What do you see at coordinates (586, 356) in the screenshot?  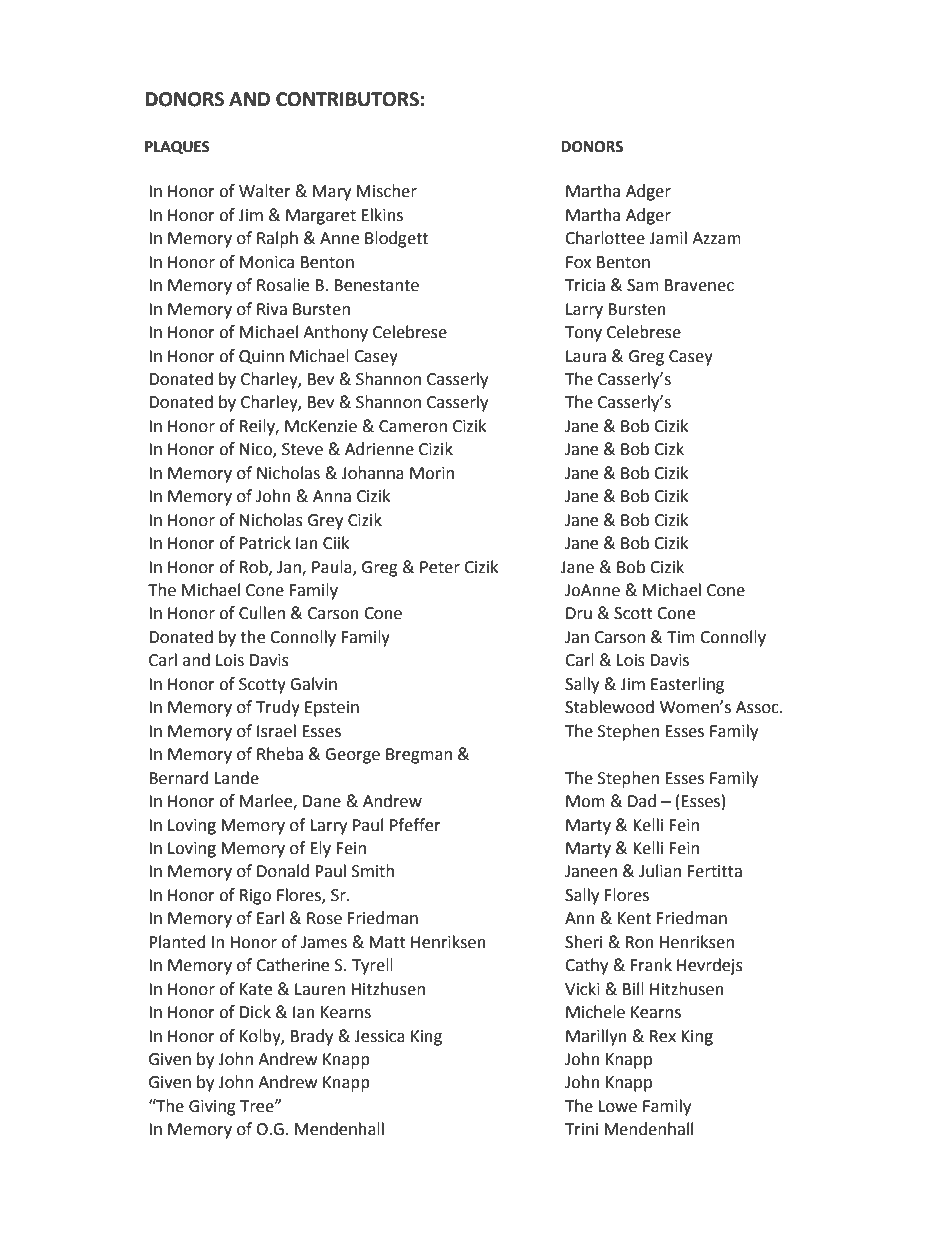 I see `Laura` at bounding box center [586, 356].
